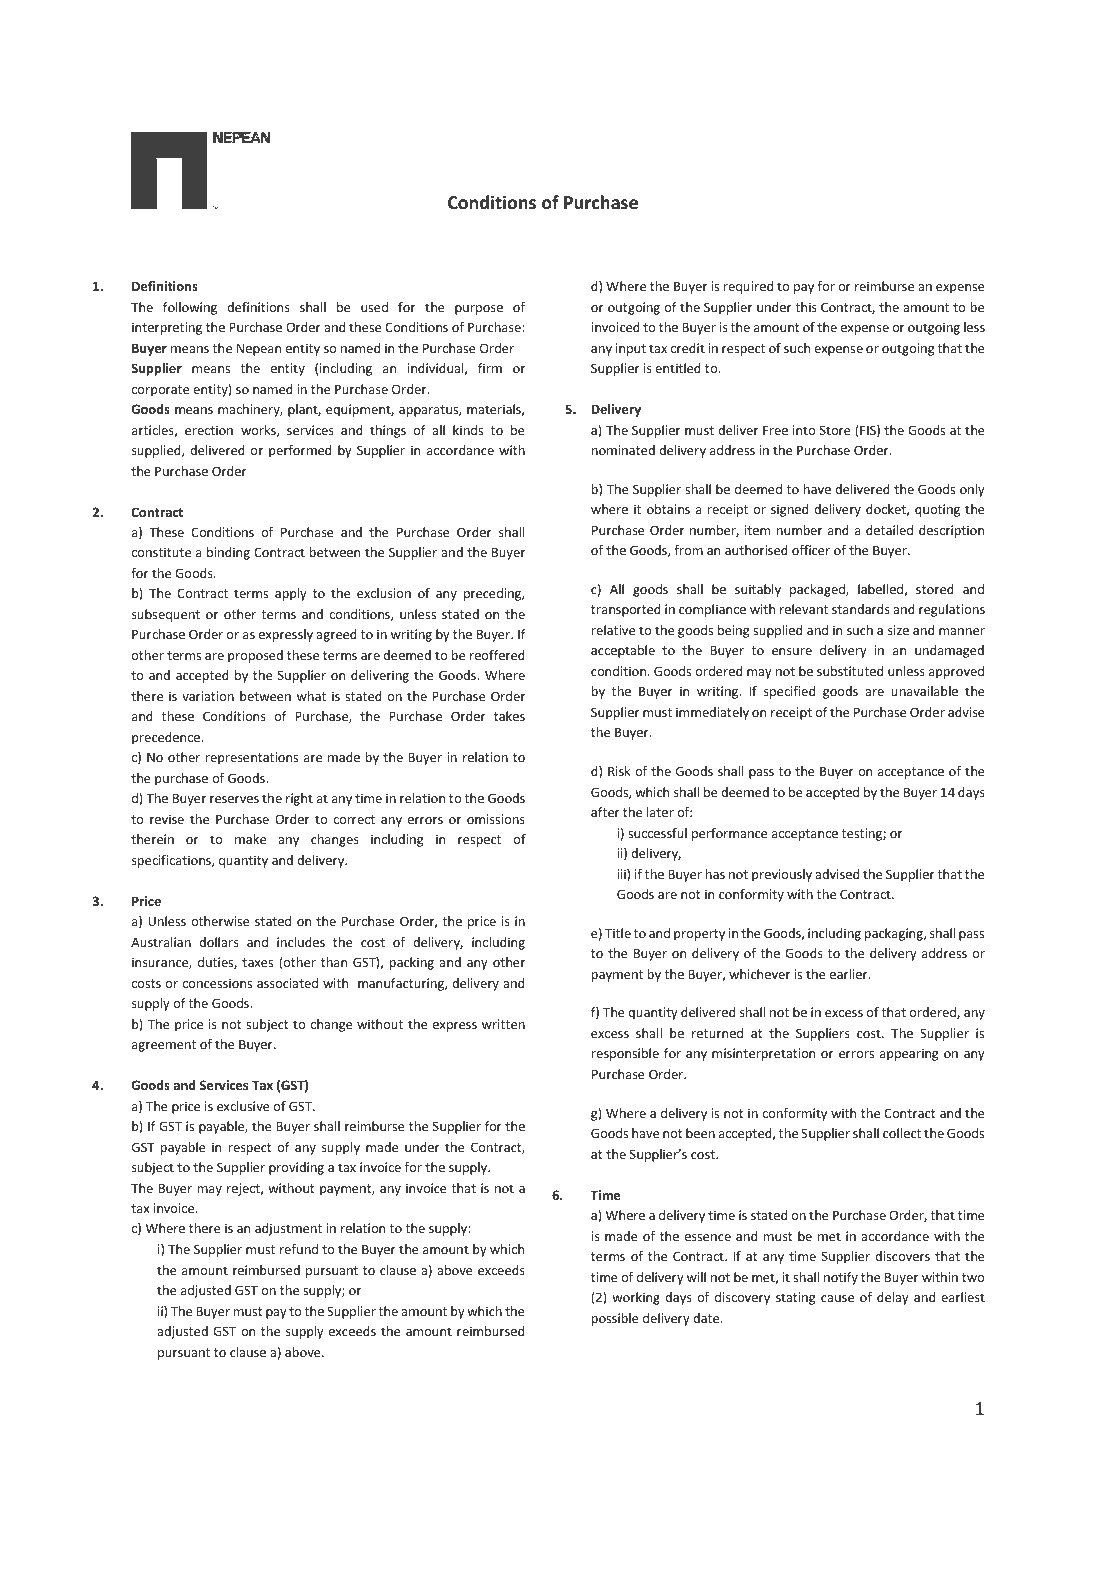 This page has width=1115, height=1578. Describe the element at coordinates (631, 349) in the page. I see `input` at that location.
